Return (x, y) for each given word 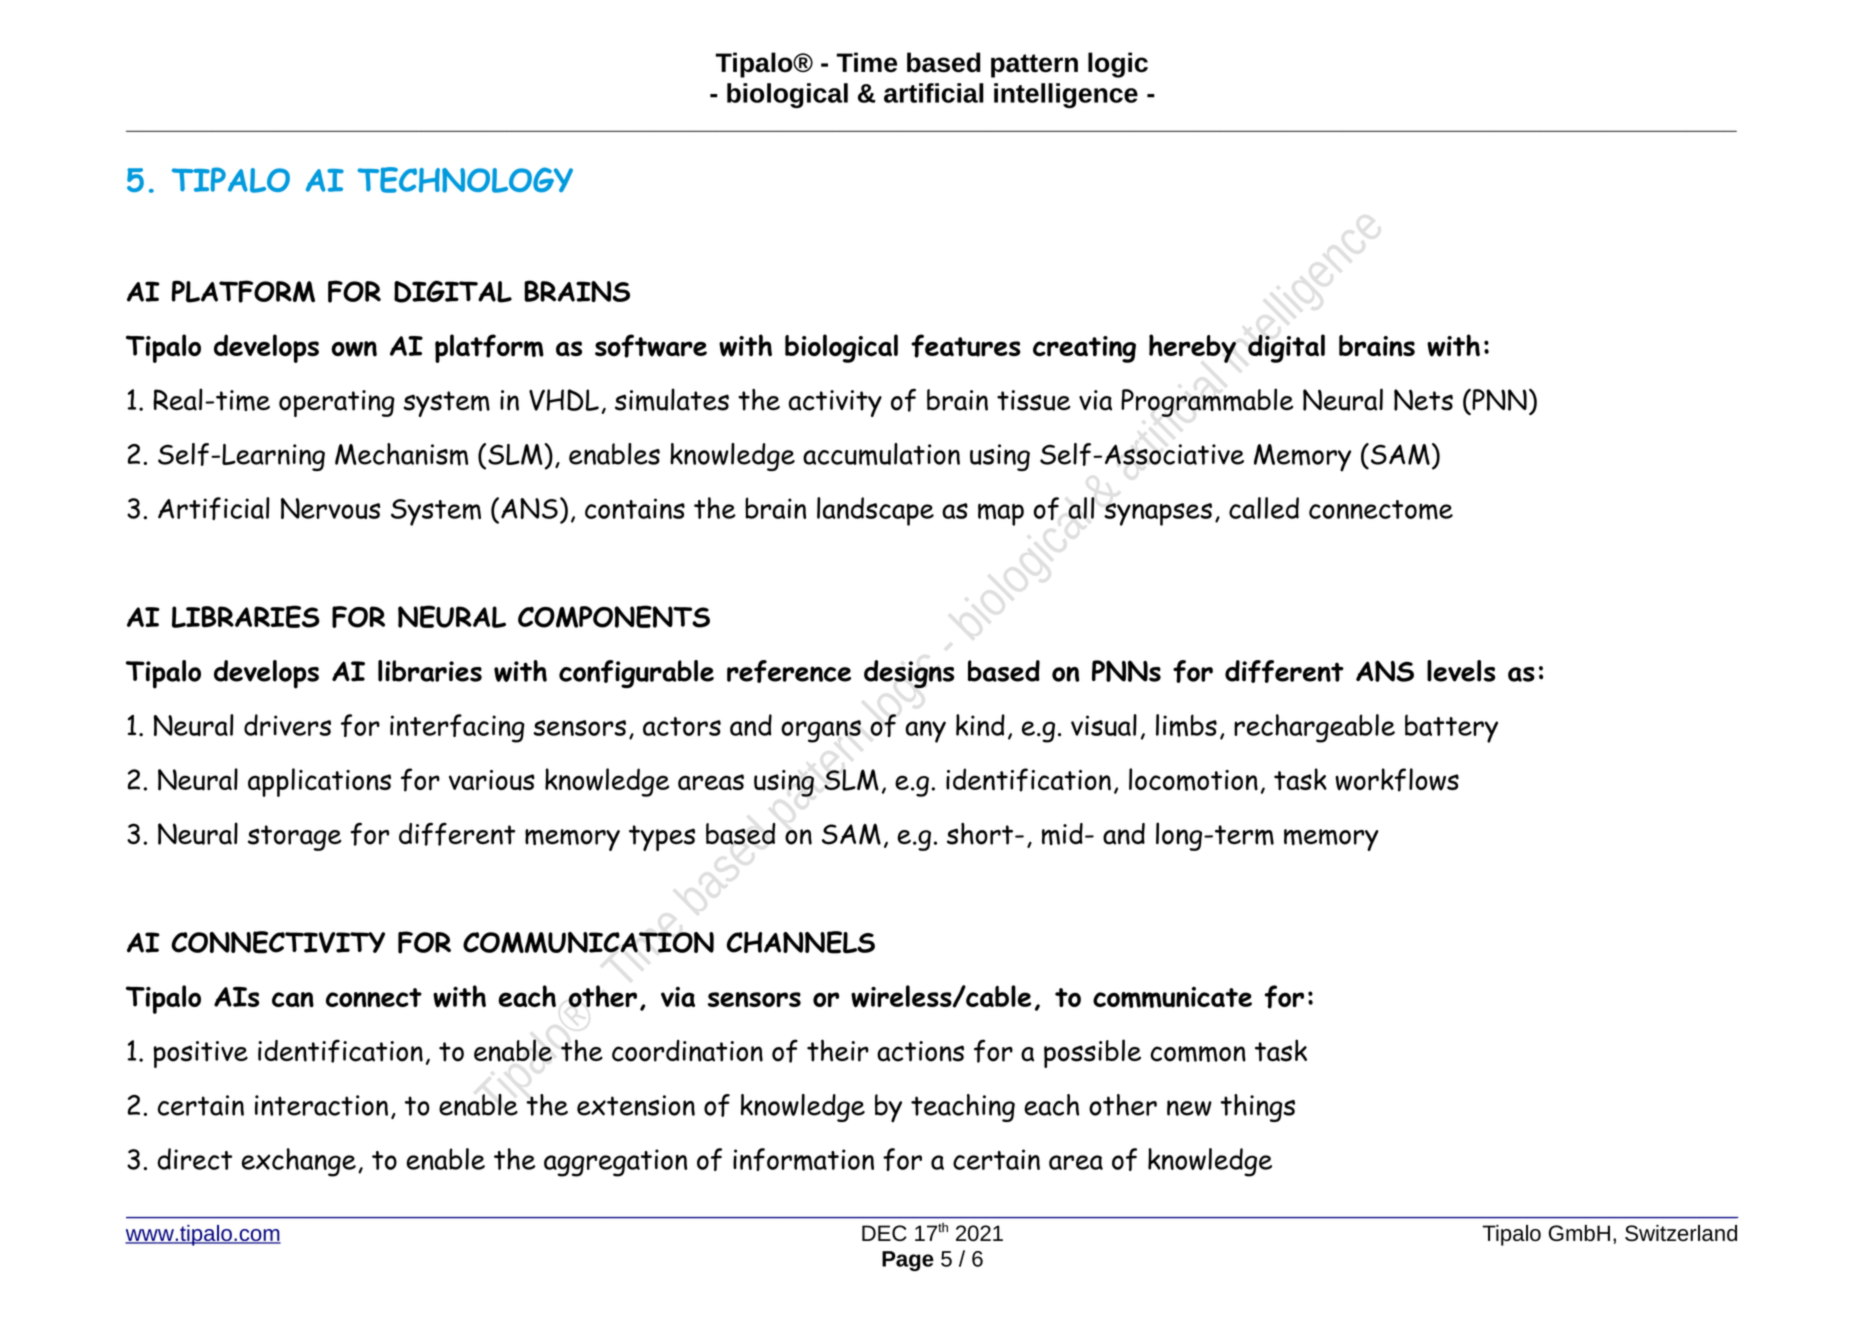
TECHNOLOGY (465, 180)
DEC (884, 1233)
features (966, 346)
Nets (1423, 400)
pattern (1034, 66)
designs (909, 674)
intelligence (1066, 95)
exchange (299, 1162)
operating (337, 403)
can (293, 999)
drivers (287, 725)
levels (1461, 671)
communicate (1172, 997)
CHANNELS (801, 942)
